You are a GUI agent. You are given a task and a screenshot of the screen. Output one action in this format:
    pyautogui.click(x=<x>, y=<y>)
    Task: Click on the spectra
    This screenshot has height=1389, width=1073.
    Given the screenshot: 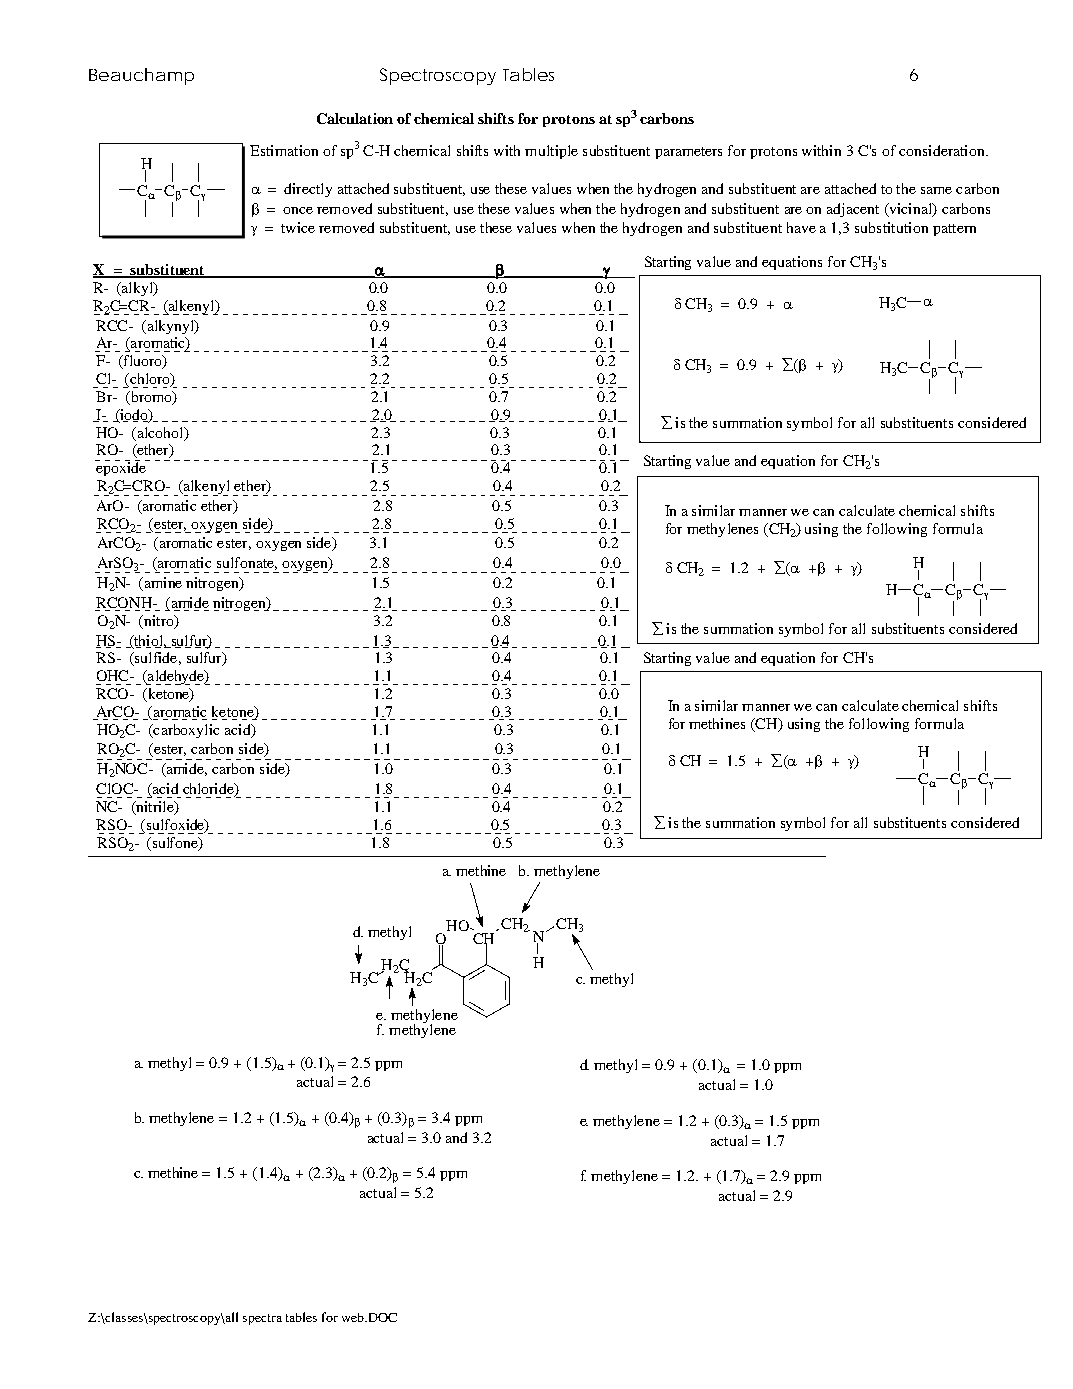 What is the action you would take?
    pyautogui.click(x=262, y=1319)
